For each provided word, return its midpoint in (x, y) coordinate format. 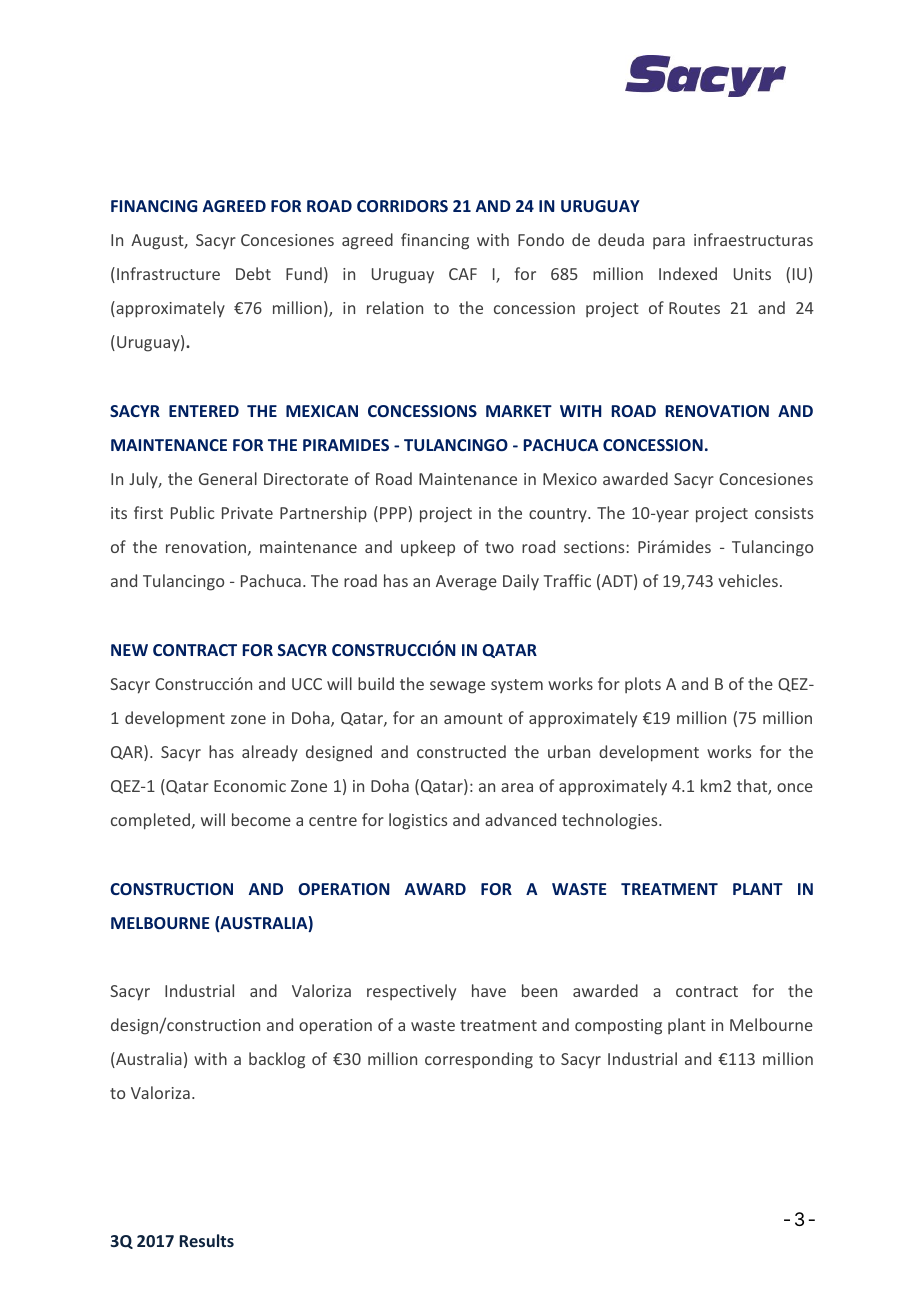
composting (618, 1027)
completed (150, 821)
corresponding (479, 1060)
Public (193, 512)
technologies (611, 821)
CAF (463, 274)
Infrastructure (168, 273)
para (669, 243)
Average (466, 583)
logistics (418, 821)
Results (206, 1240)
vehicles (748, 580)
